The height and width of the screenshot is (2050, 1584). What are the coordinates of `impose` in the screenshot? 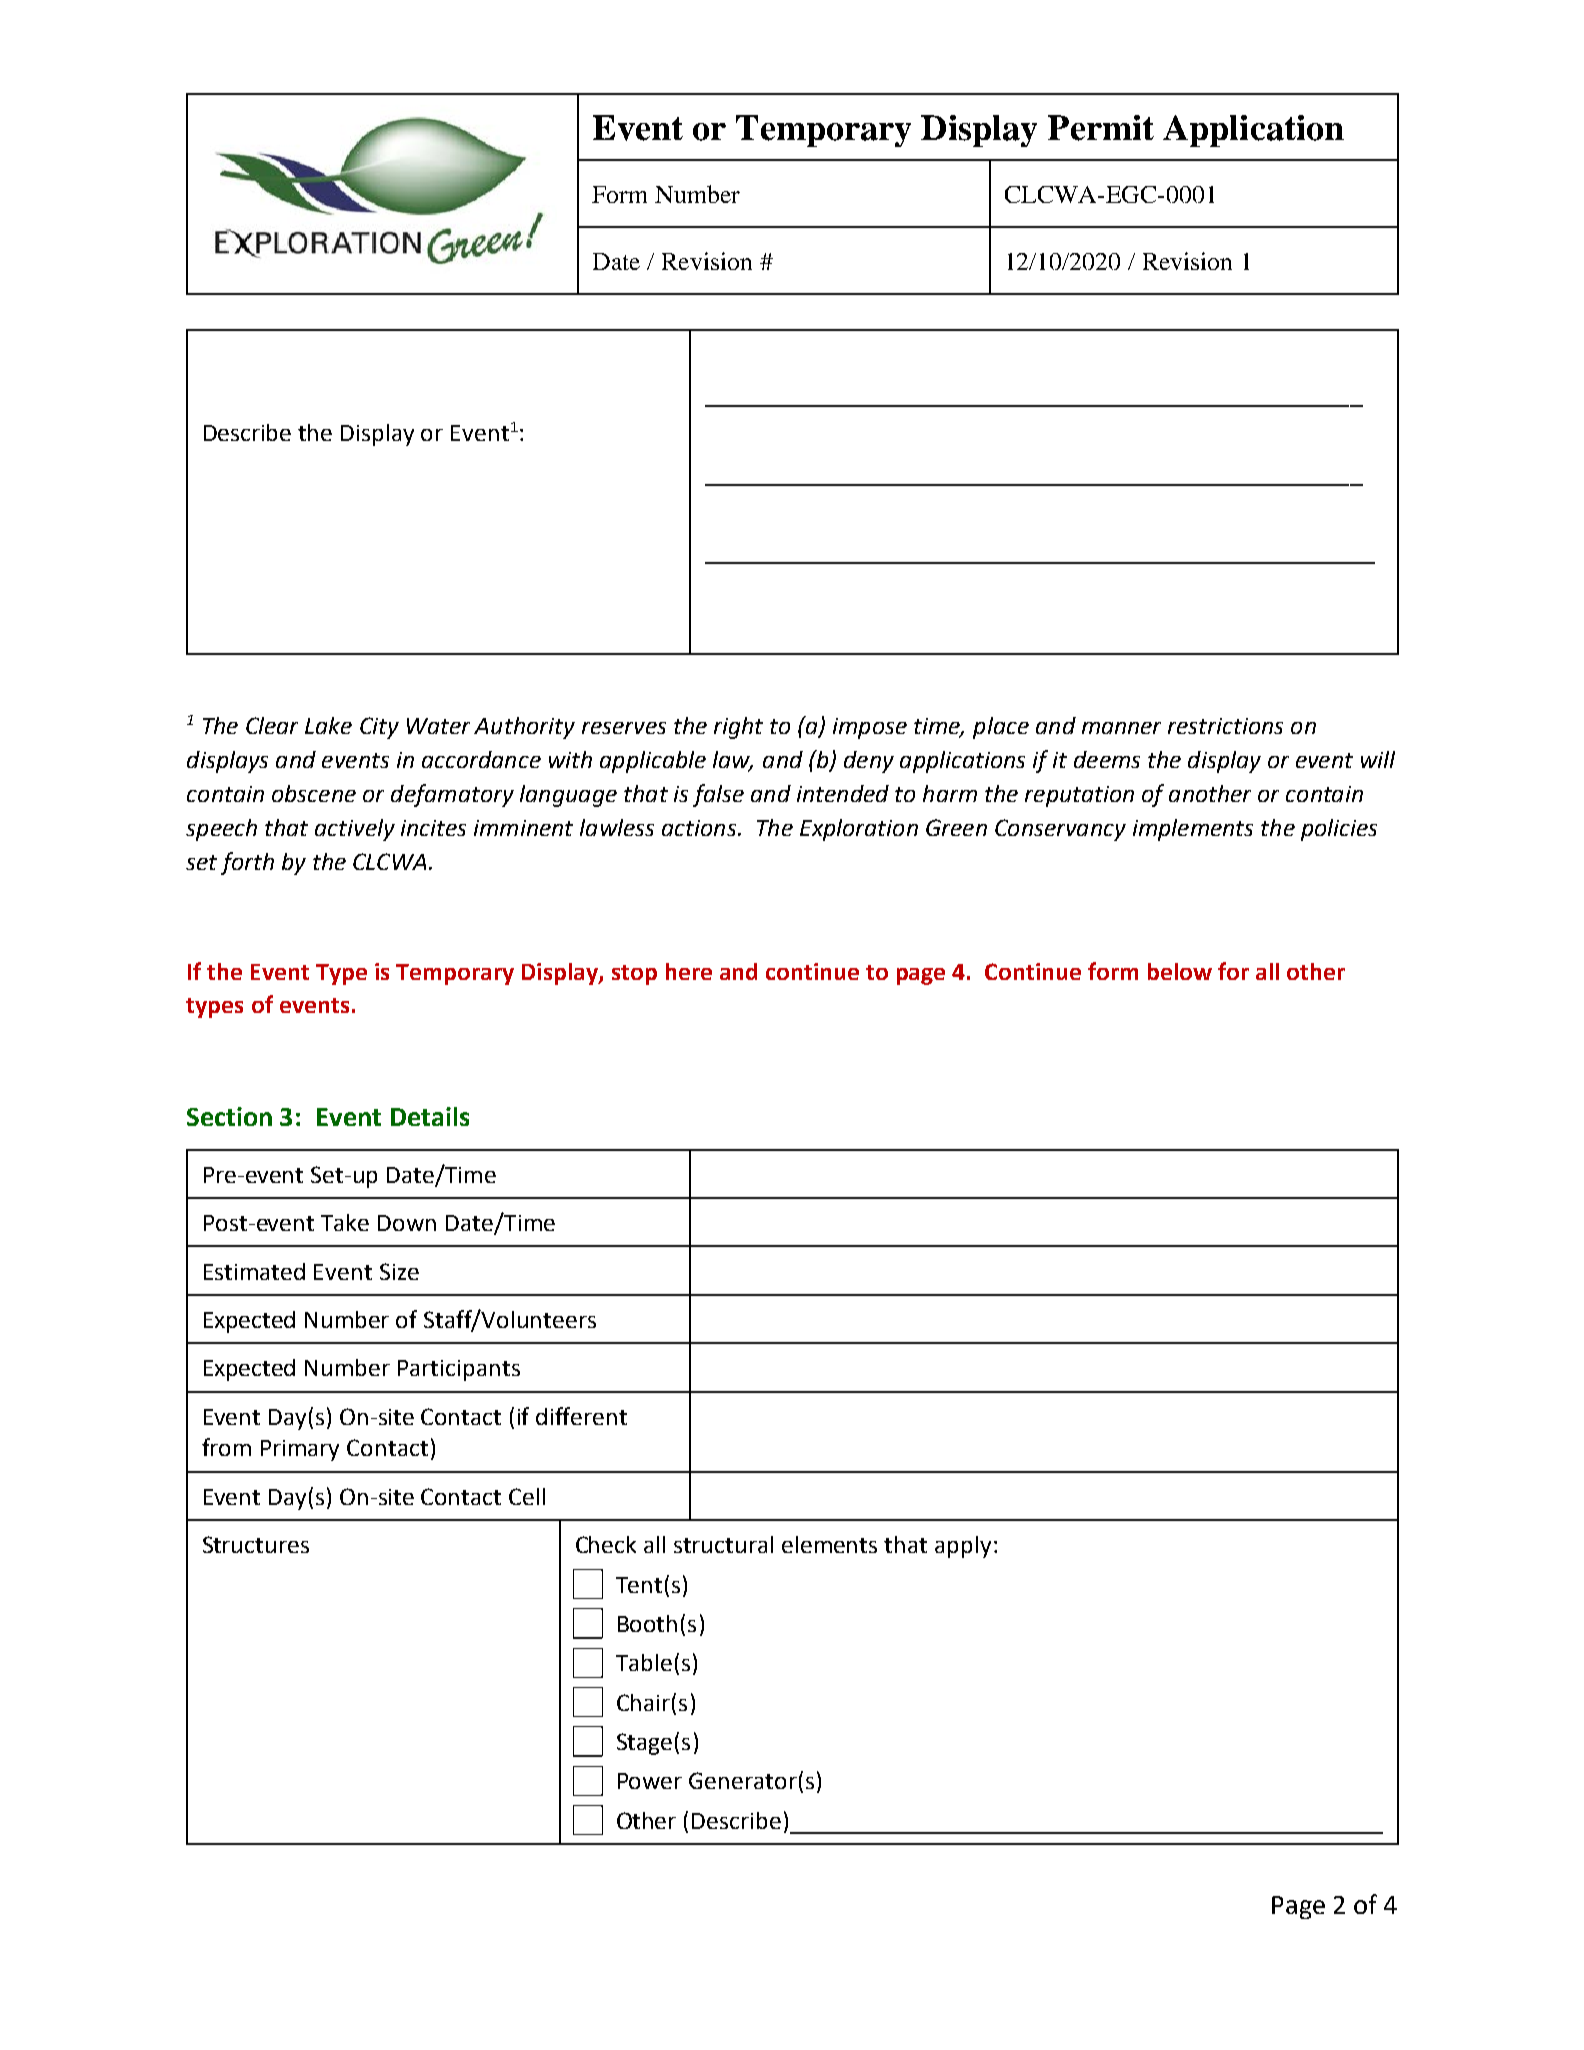 It's located at (870, 728).
